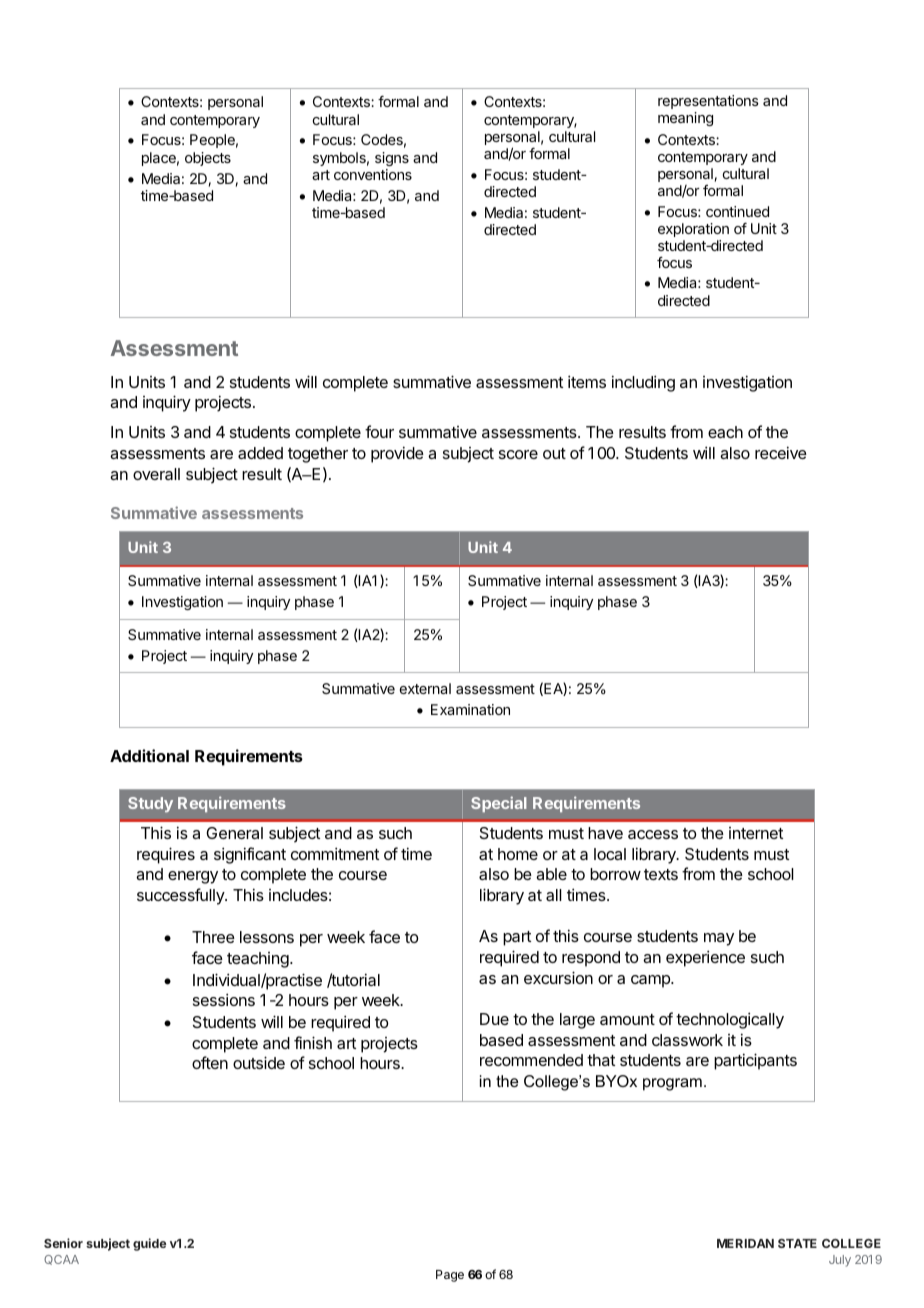  I want to click on signs, so click(392, 159).
